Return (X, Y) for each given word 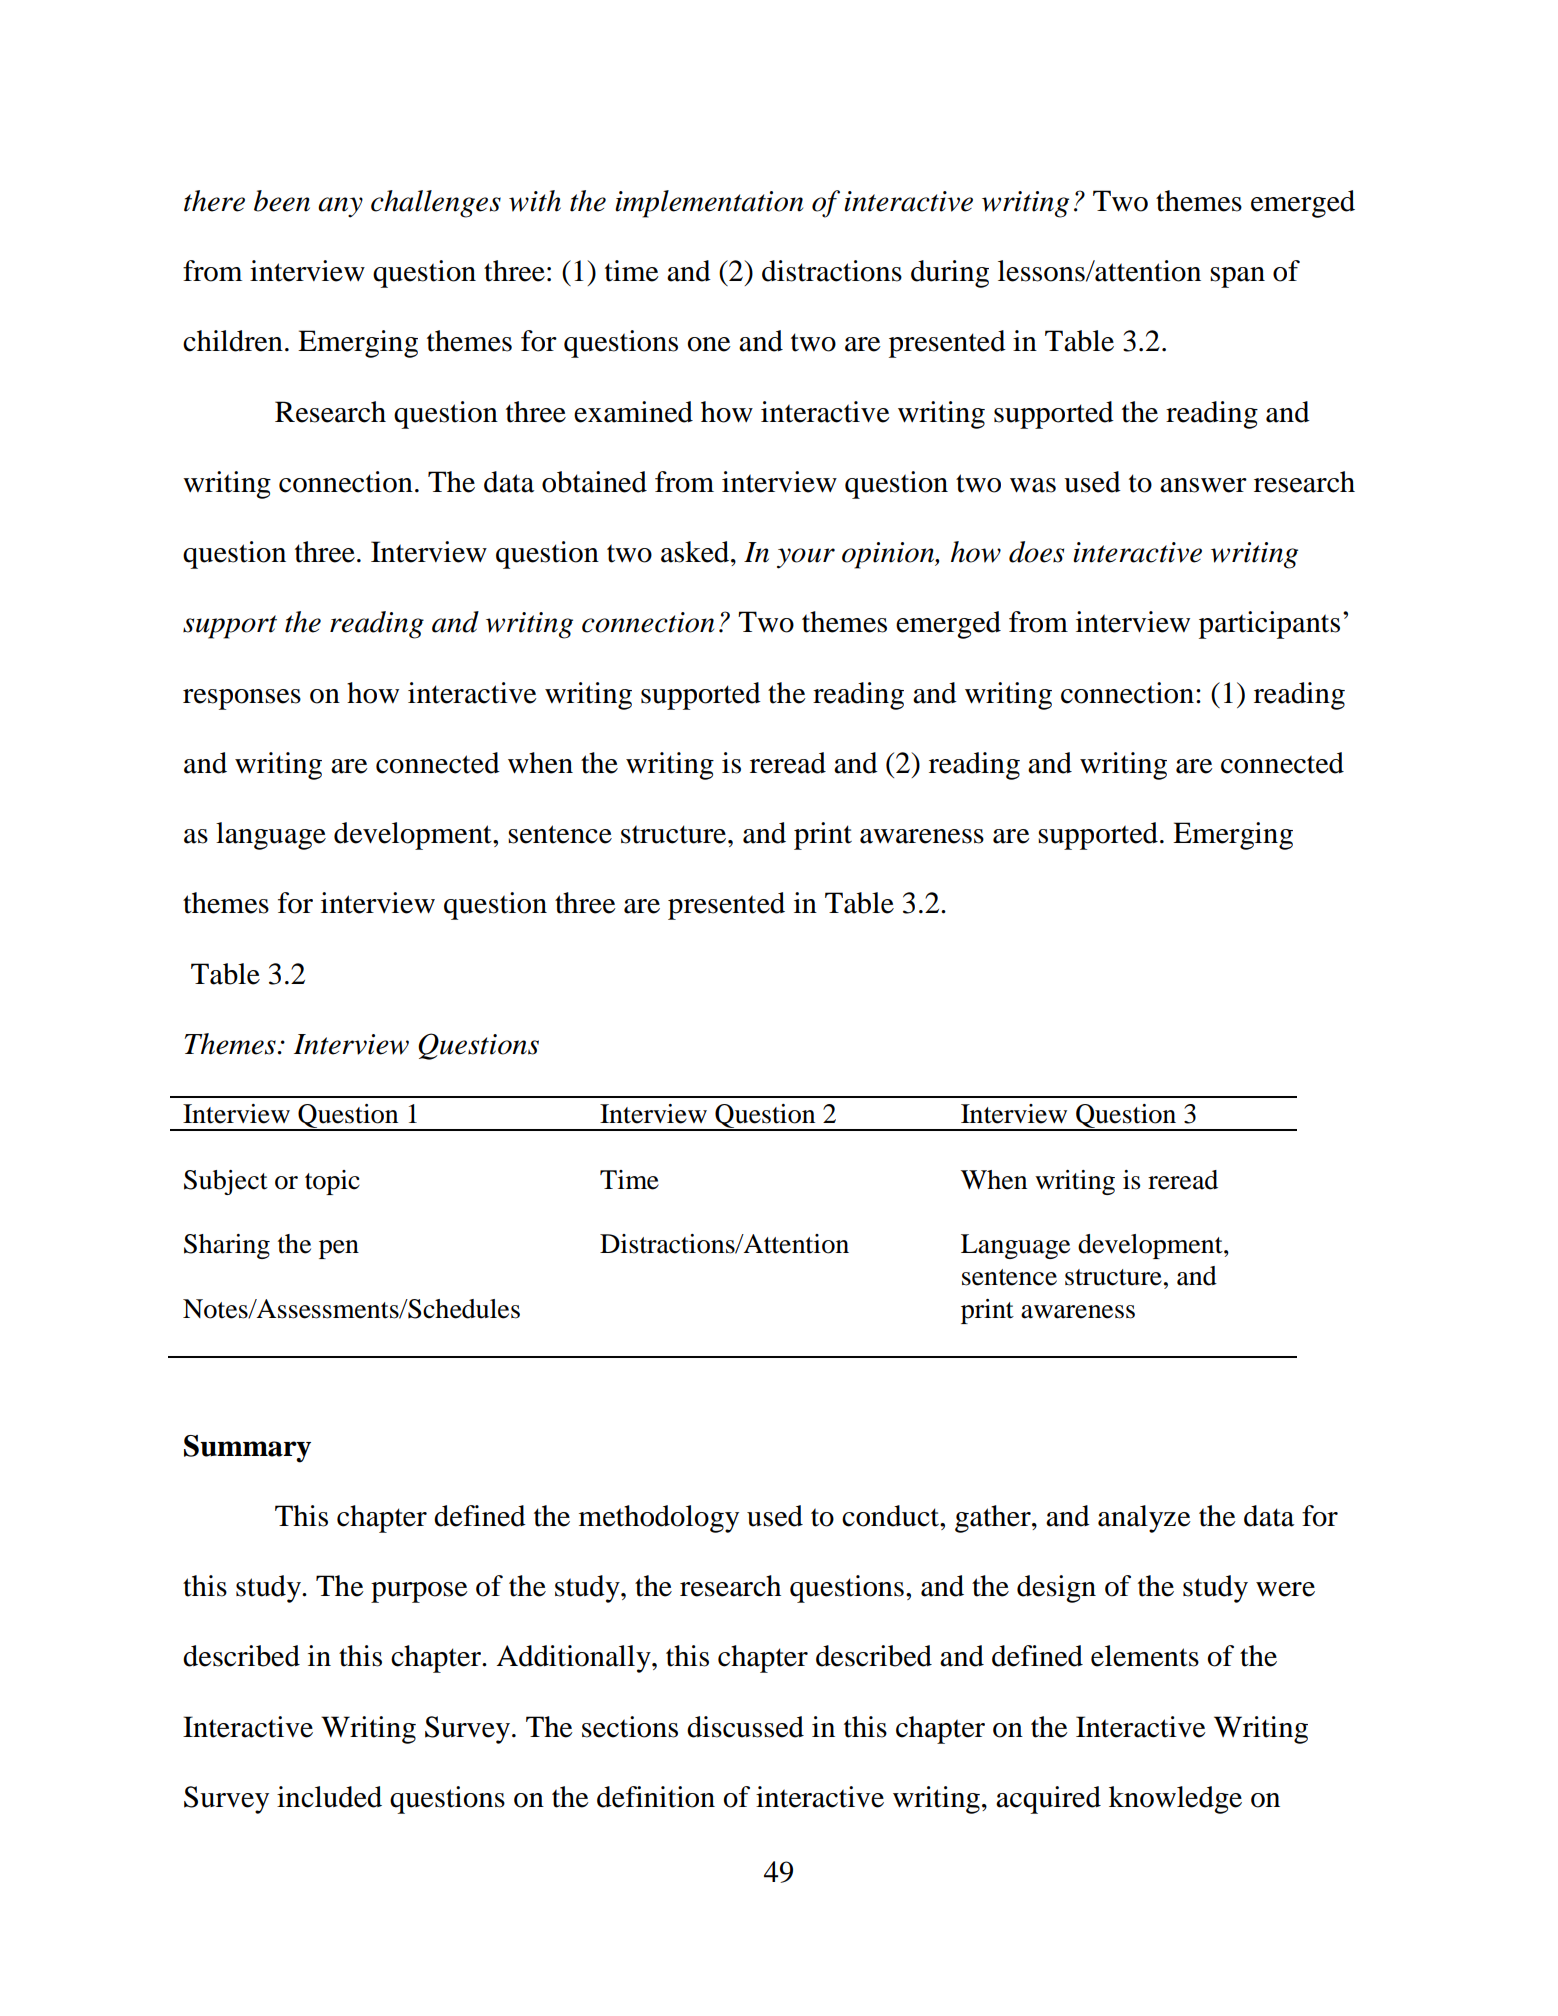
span (1237, 277)
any (340, 207)
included (329, 1797)
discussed (745, 1727)
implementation (709, 204)
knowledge (1175, 1800)
